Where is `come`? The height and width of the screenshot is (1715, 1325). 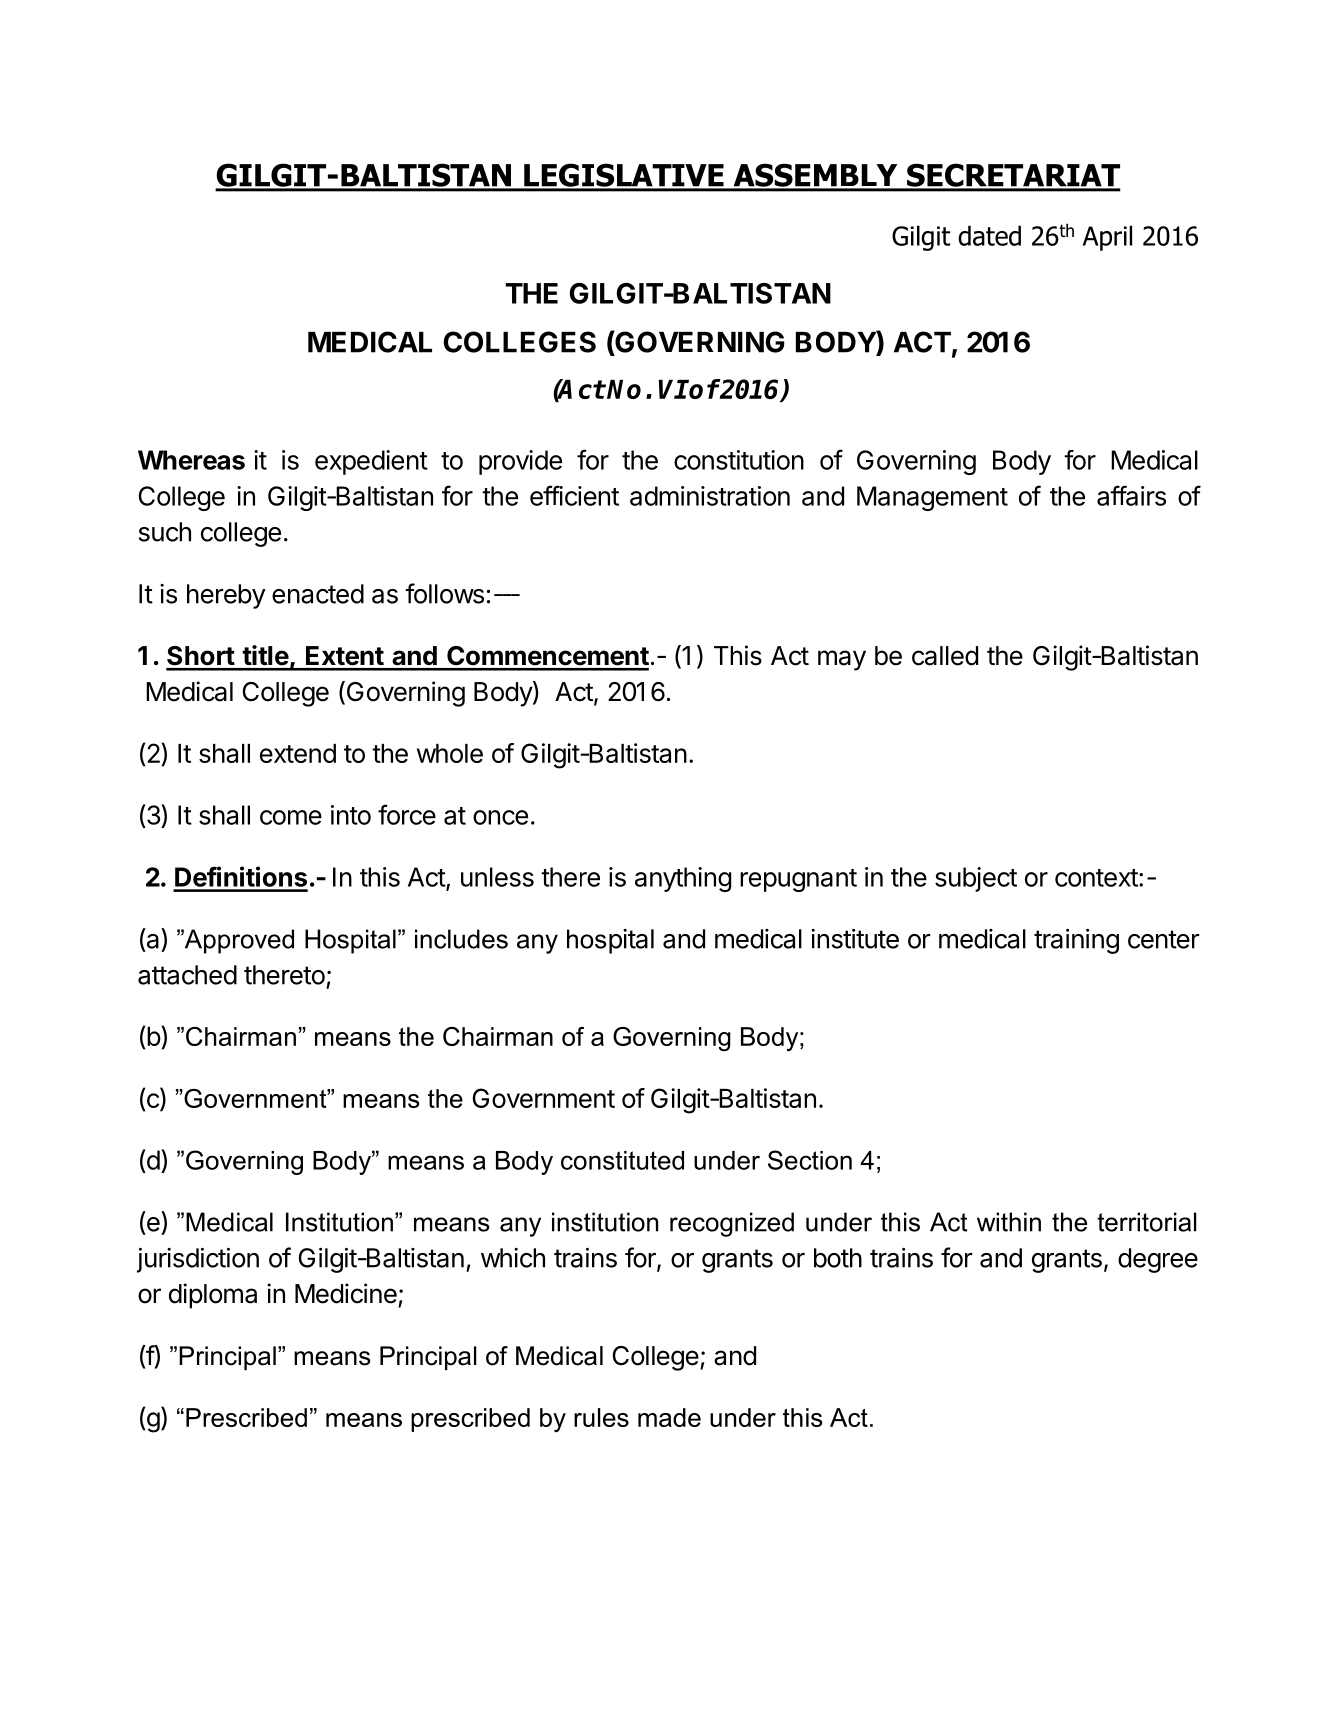
come is located at coordinates (291, 817).
